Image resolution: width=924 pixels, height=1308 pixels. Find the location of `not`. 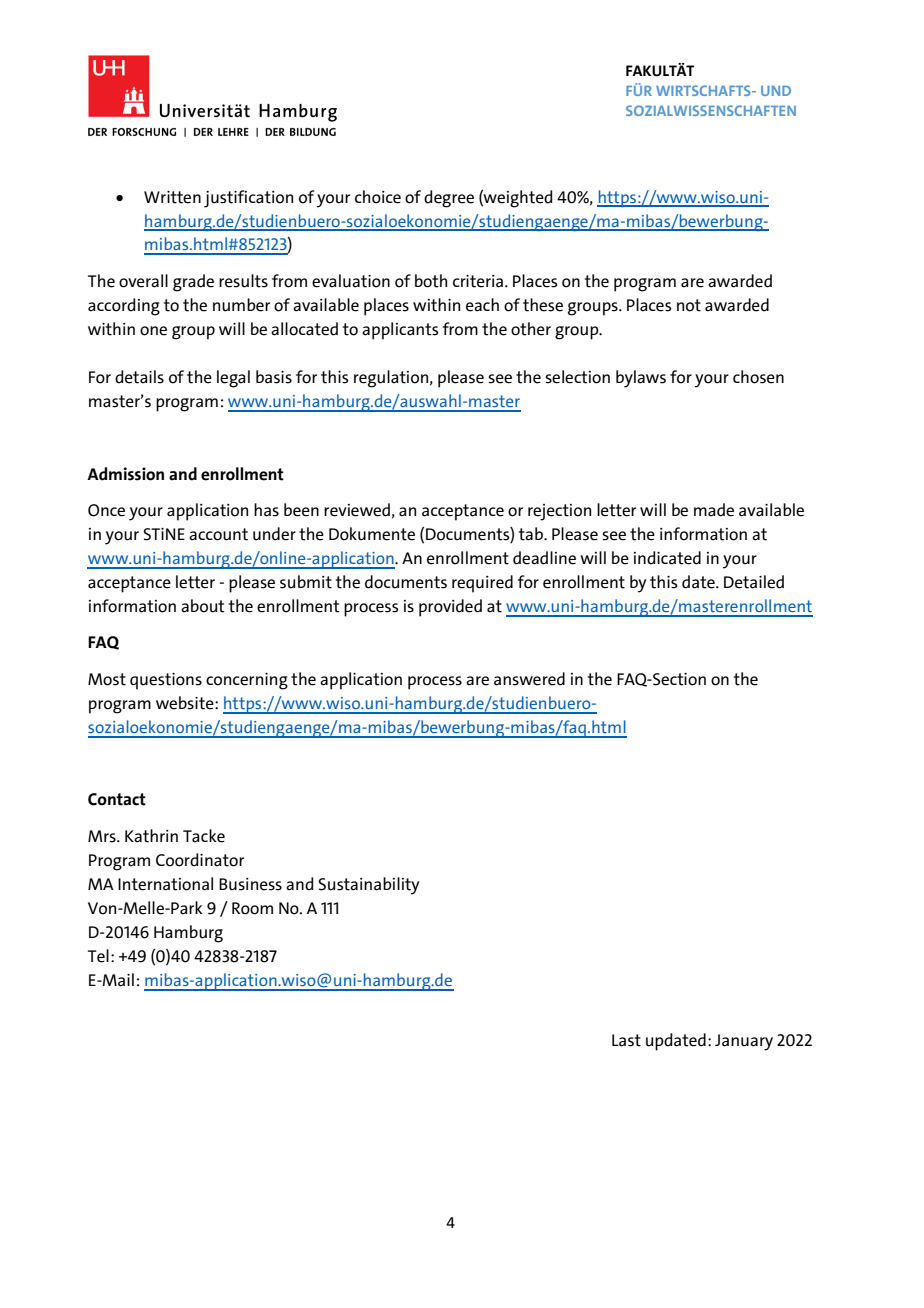

not is located at coordinates (689, 305).
